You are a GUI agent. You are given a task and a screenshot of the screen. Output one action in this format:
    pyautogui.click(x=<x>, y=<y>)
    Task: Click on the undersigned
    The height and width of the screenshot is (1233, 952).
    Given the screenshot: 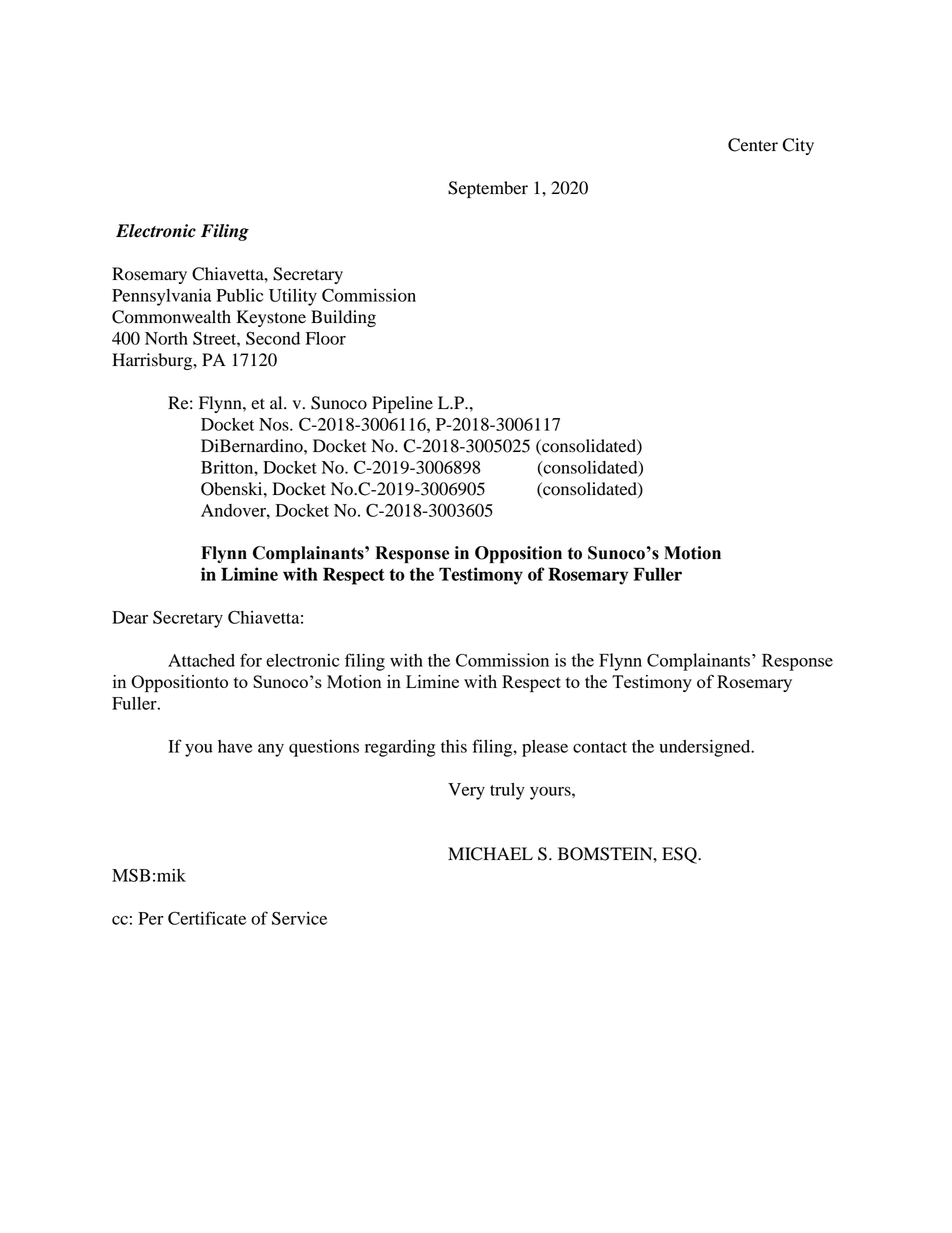 What is the action you would take?
    pyautogui.click(x=706, y=748)
